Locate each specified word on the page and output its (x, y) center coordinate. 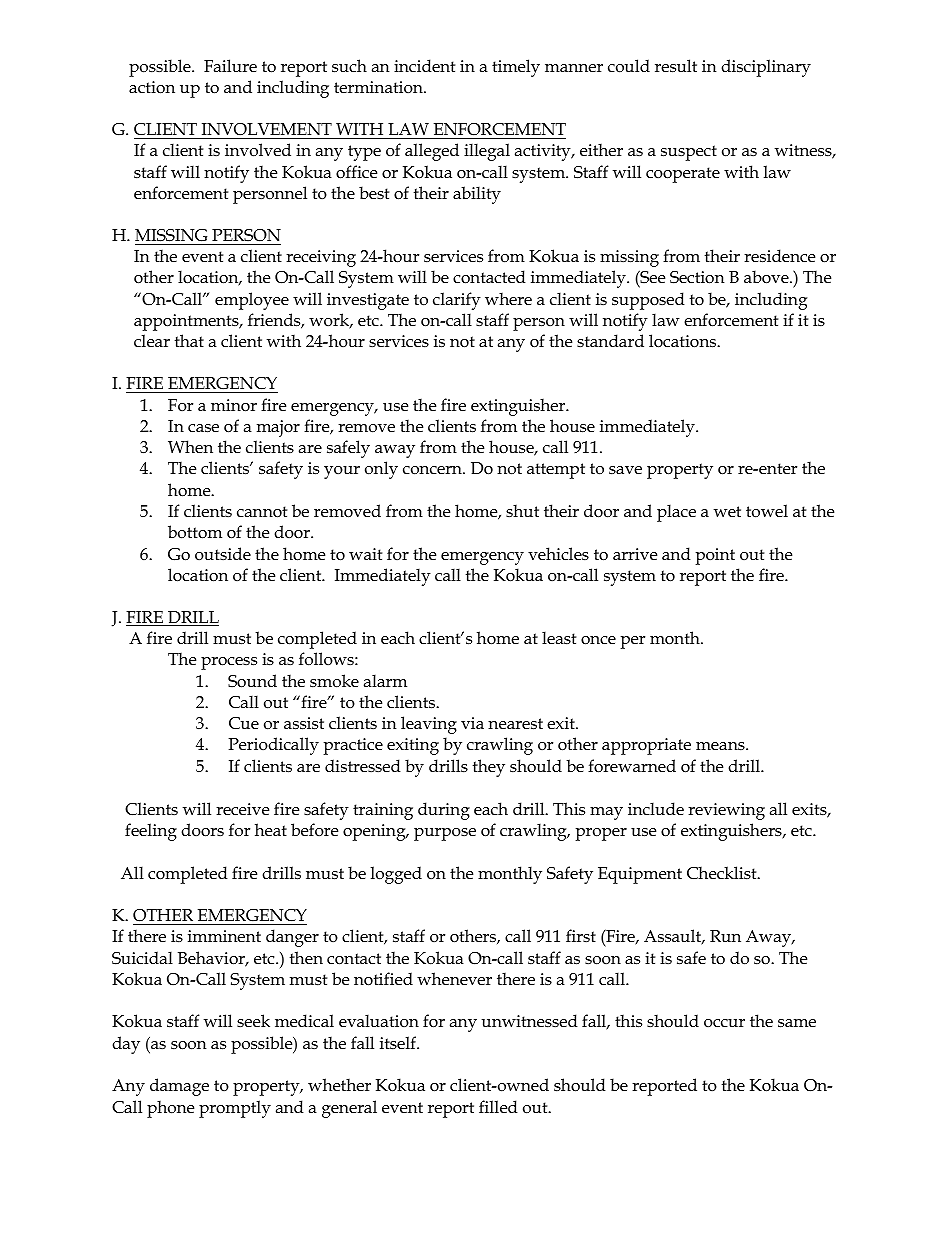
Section (697, 277)
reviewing (726, 811)
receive (242, 809)
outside (223, 553)
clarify (457, 301)
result (676, 66)
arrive (635, 554)
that (189, 340)
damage (179, 1087)
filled (498, 1107)
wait (365, 554)
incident (424, 65)
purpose (445, 834)
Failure (230, 65)
